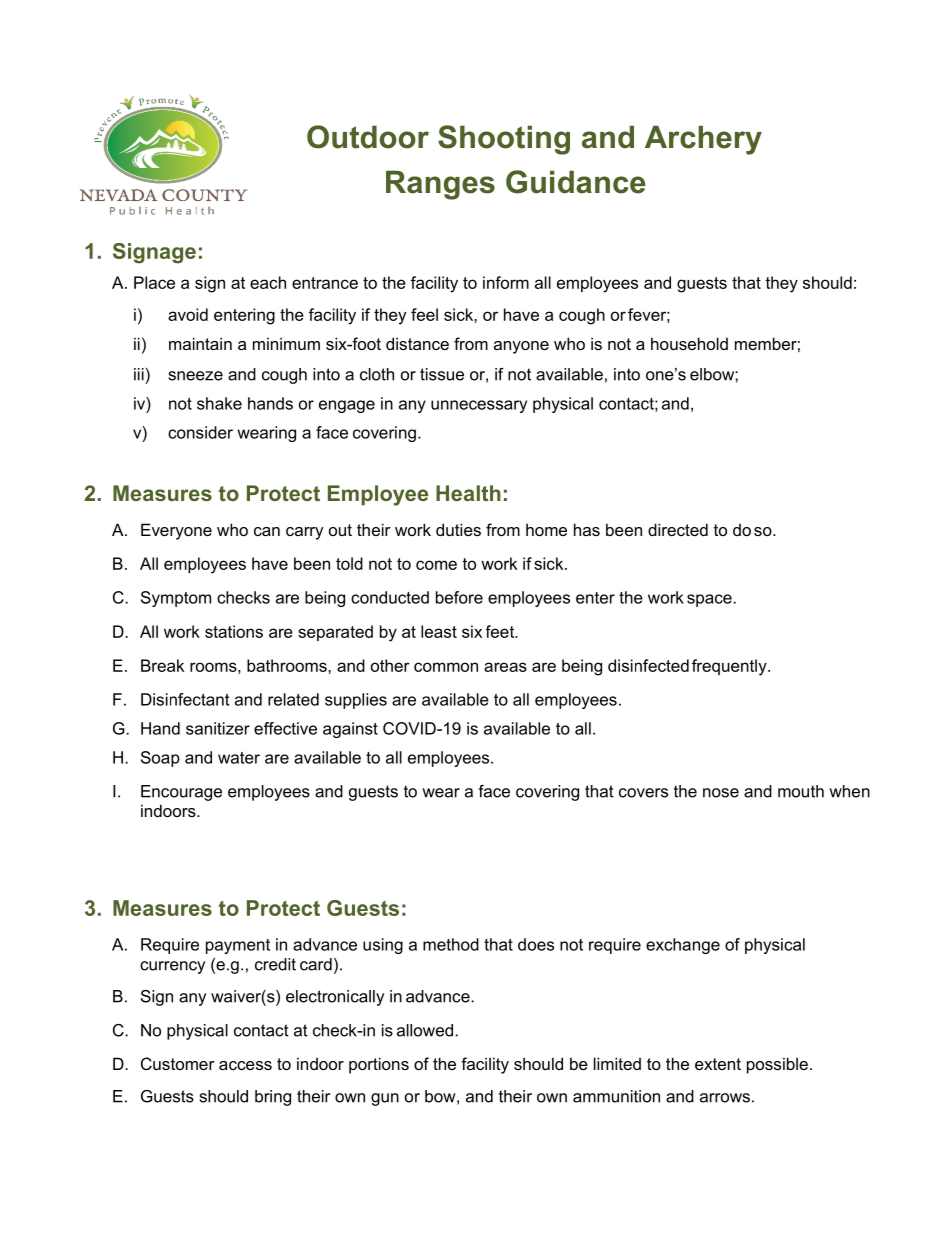  Describe the element at coordinates (689, 343) in the document. I see `household` at that location.
